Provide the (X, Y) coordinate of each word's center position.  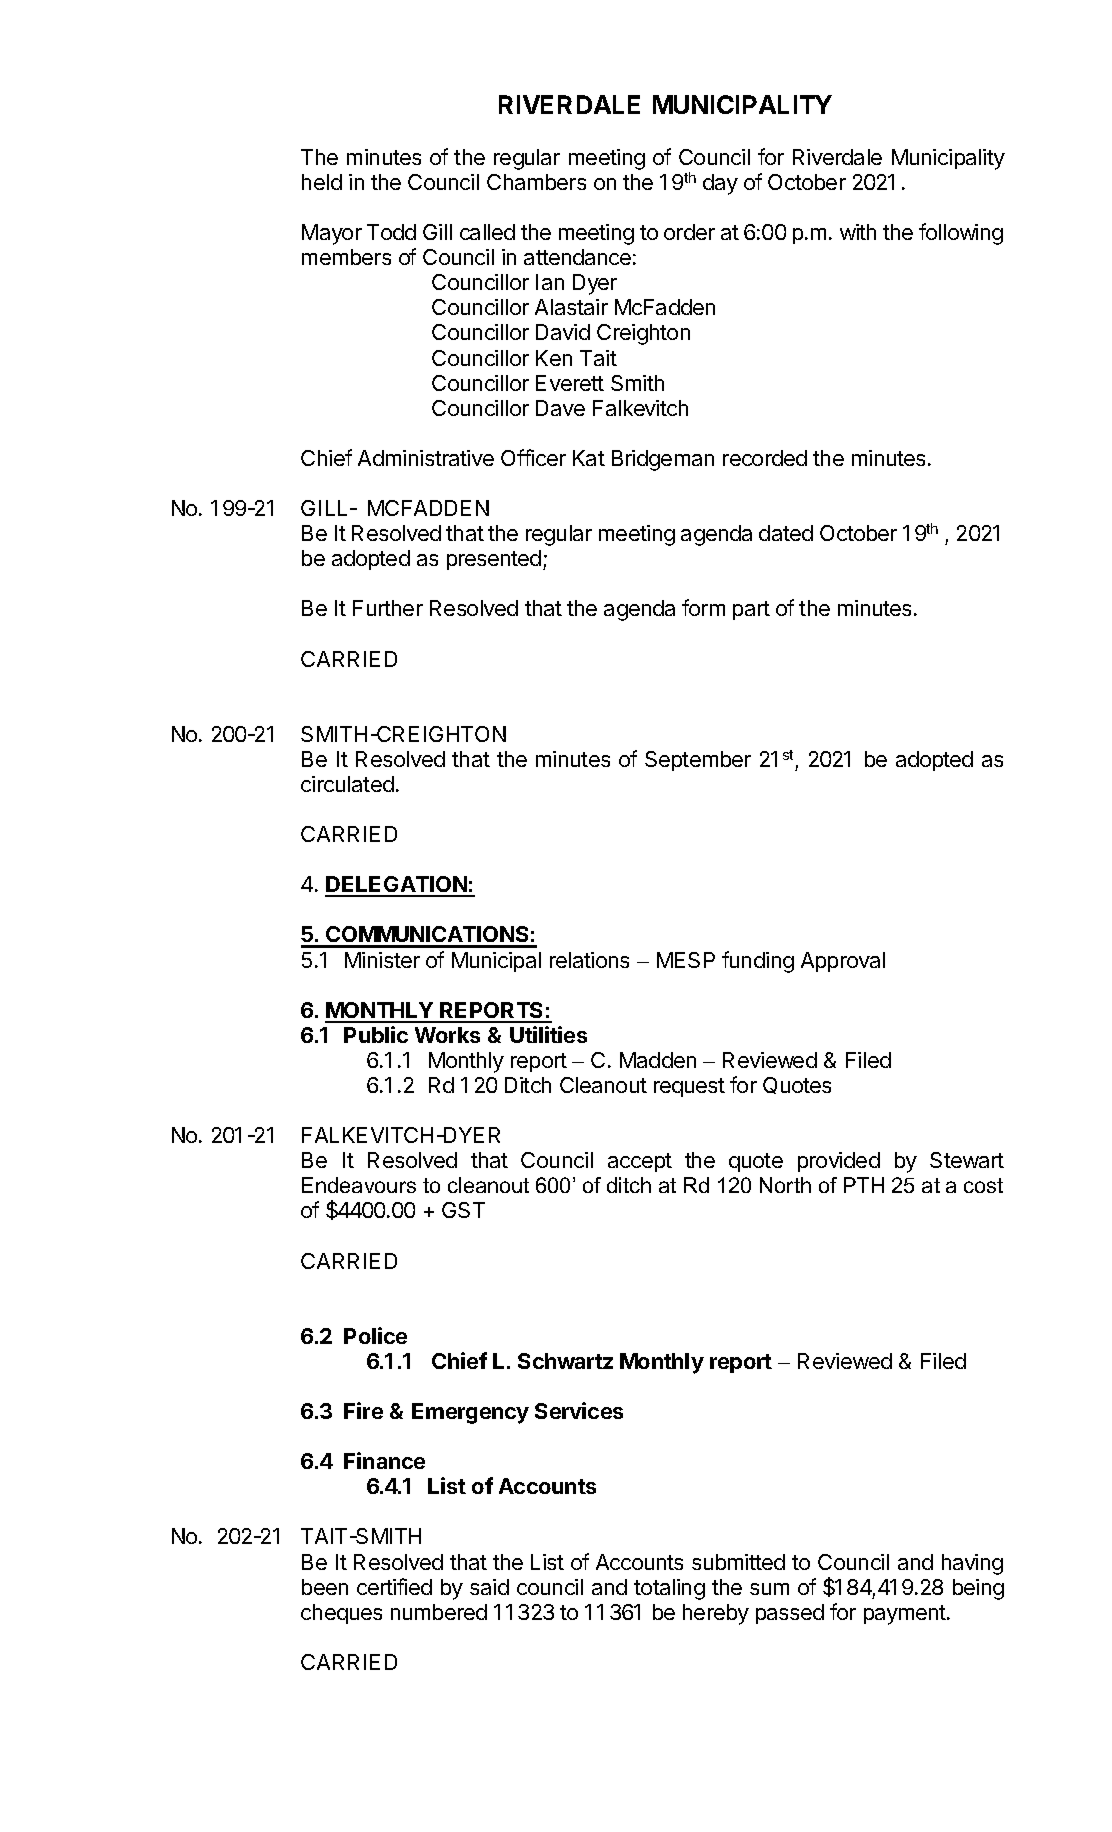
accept (640, 1162)
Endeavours (359, 1185)
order (689, 232)
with (858, 232)
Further (388, 608)
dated (786, 533)
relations (589, 960)
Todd (391, 232)
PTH (864, 1185)
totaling (669, 1589)
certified (394, 1586)
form (703, 607)
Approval (843, 962)
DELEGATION (397, 886)
